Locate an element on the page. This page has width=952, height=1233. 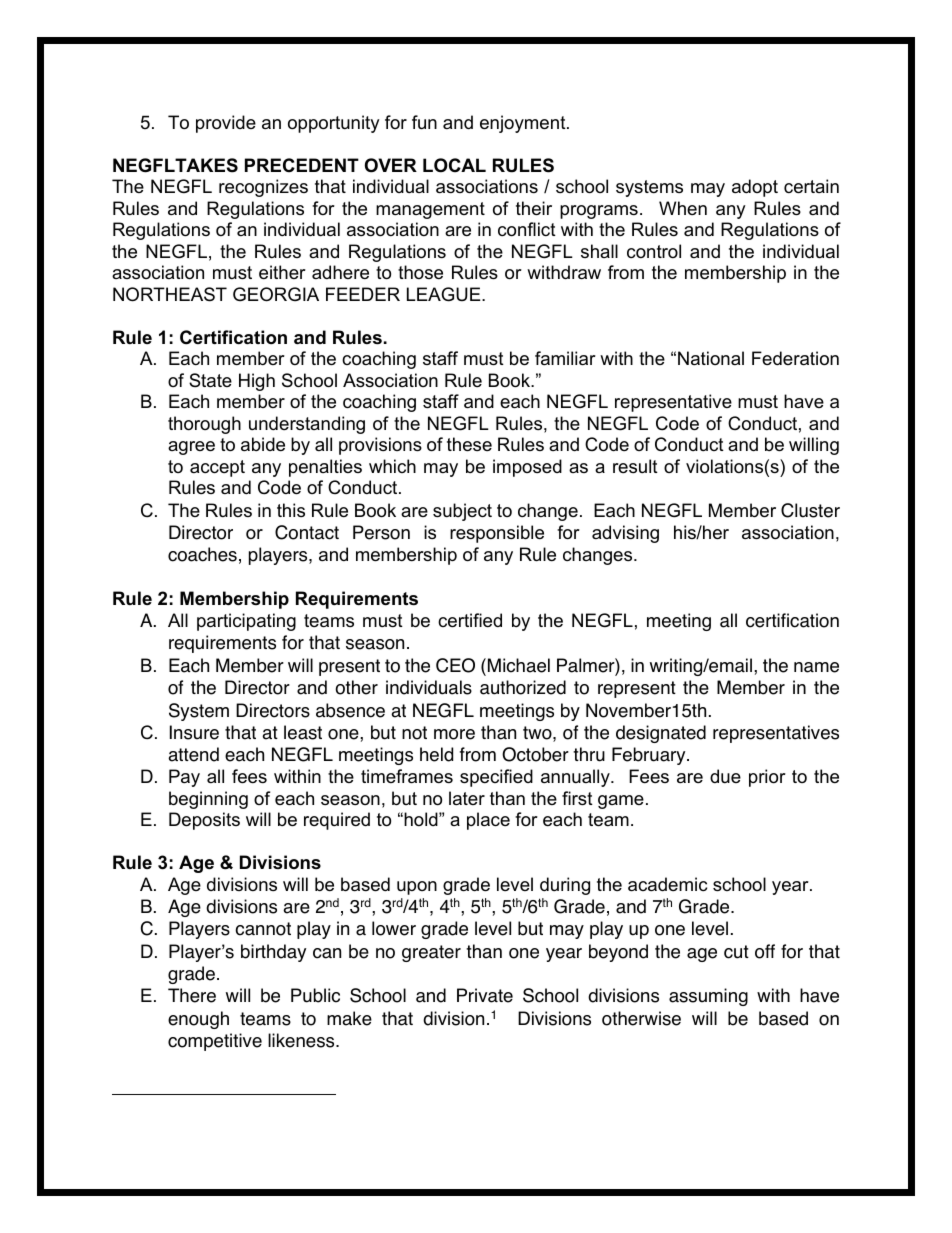
adopt is located at coordinates (755, 188).
